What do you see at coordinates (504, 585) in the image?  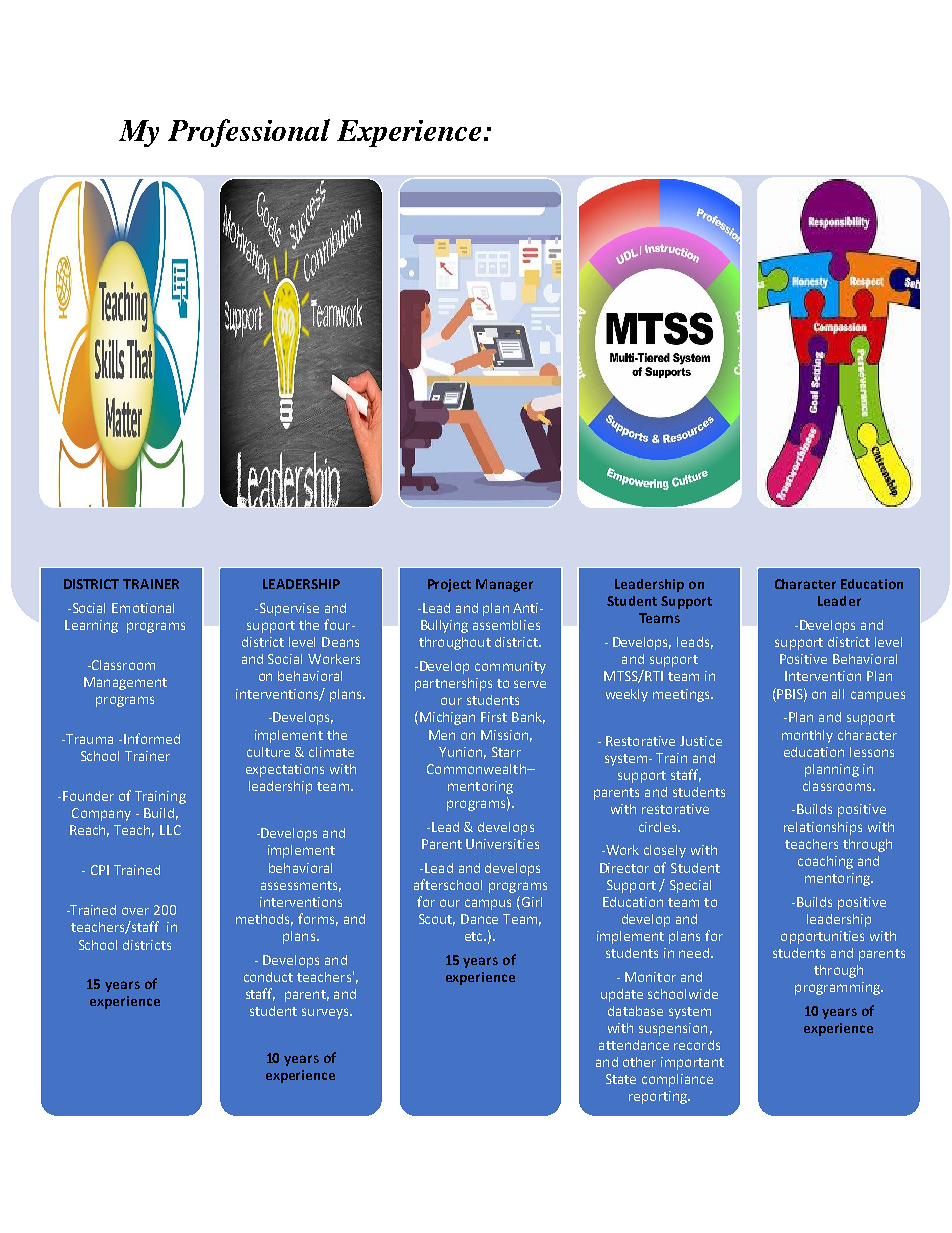 I see `Manager` at bounding box center [504, 585].
